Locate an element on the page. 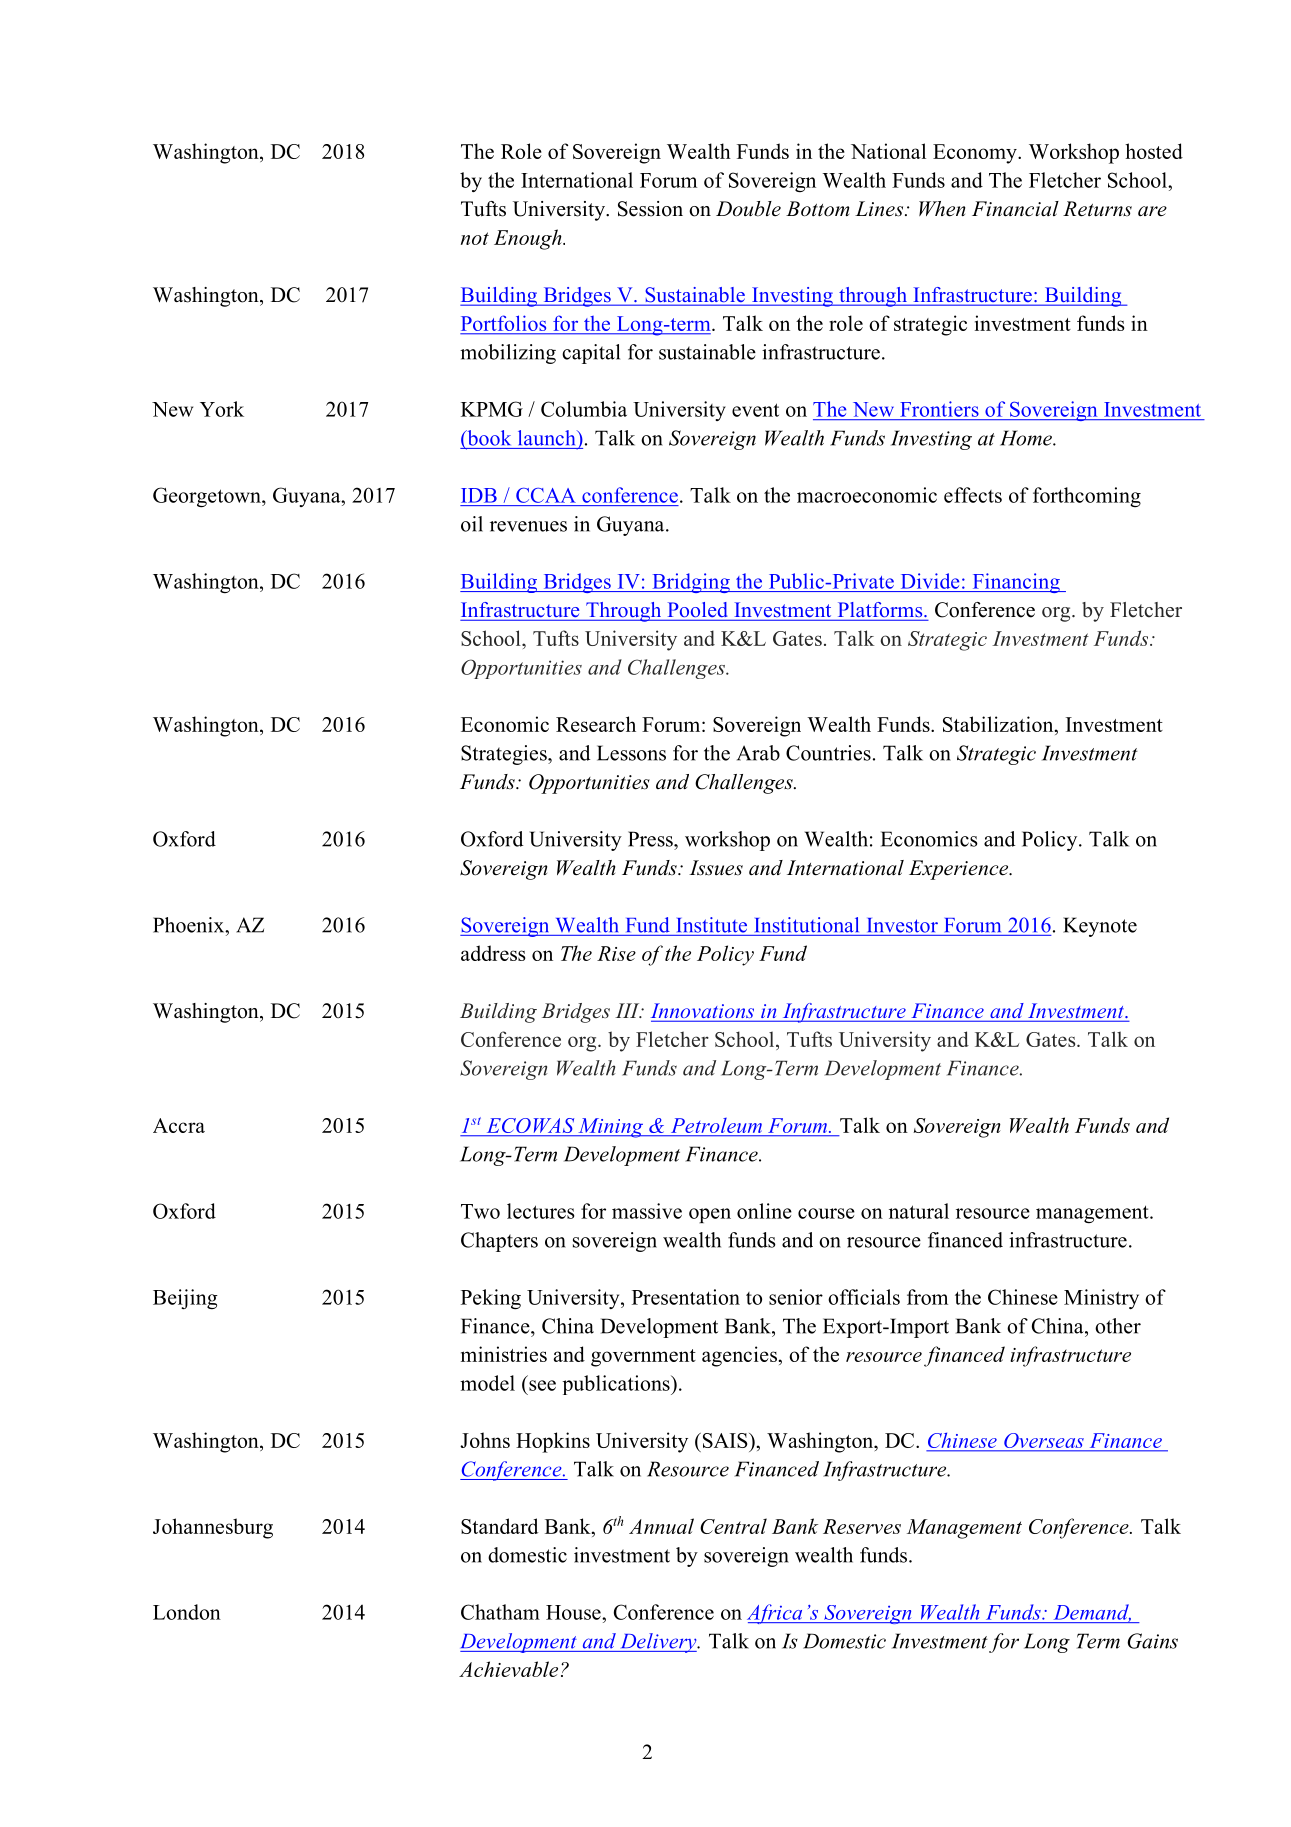  Demand is located at coordinates (1092, 1613).
